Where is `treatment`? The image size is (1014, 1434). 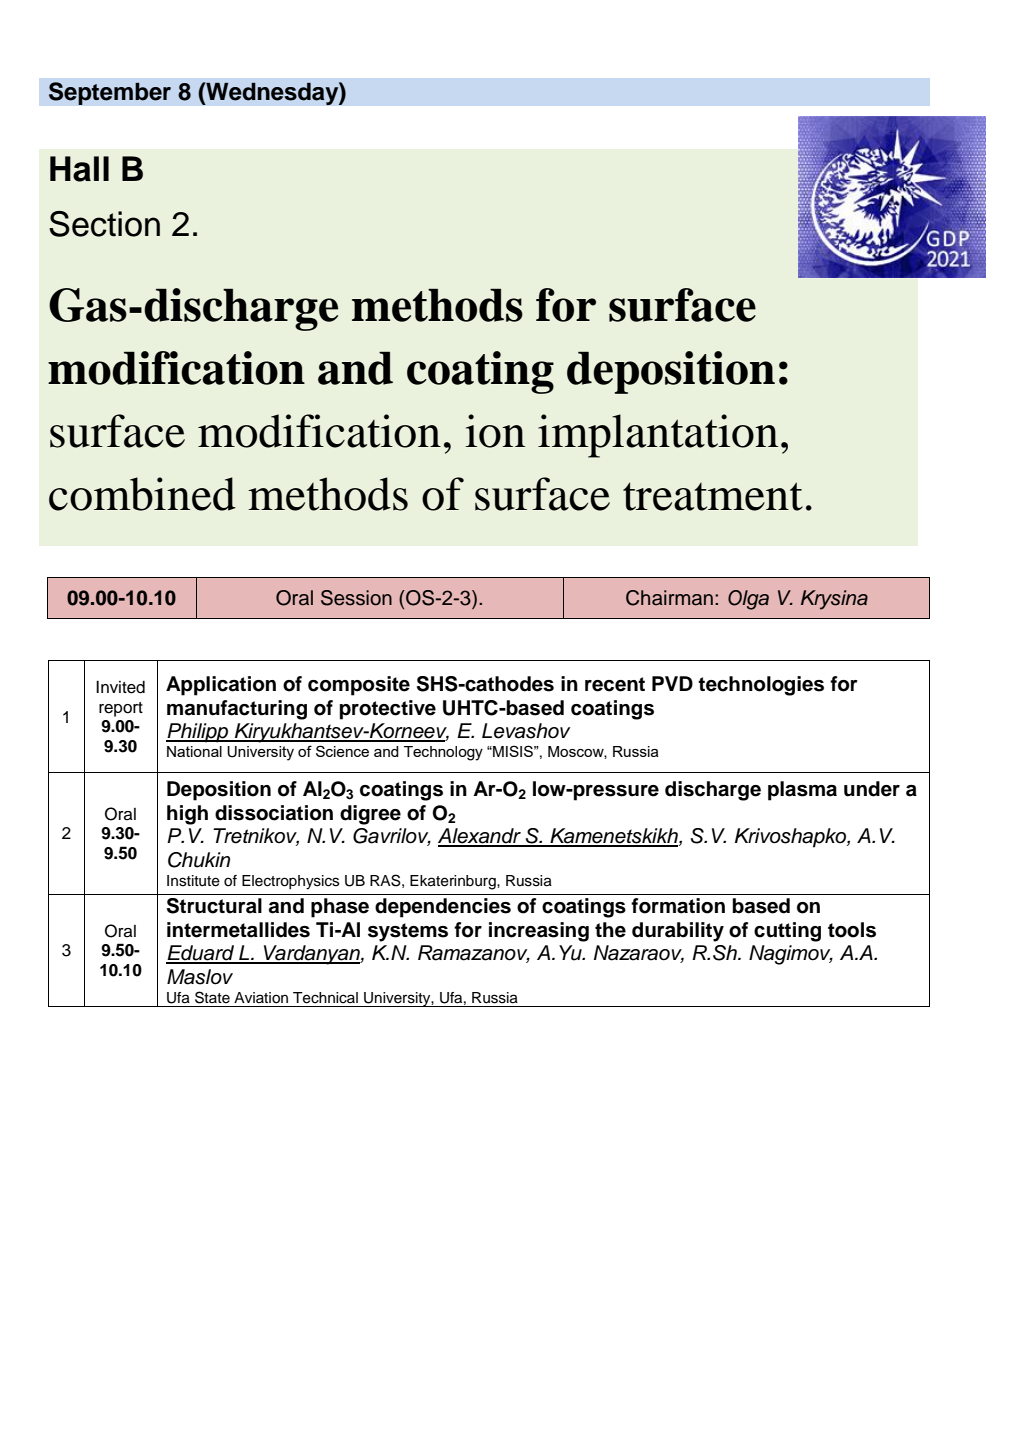 treatment is located at coordinates (713, 496).
